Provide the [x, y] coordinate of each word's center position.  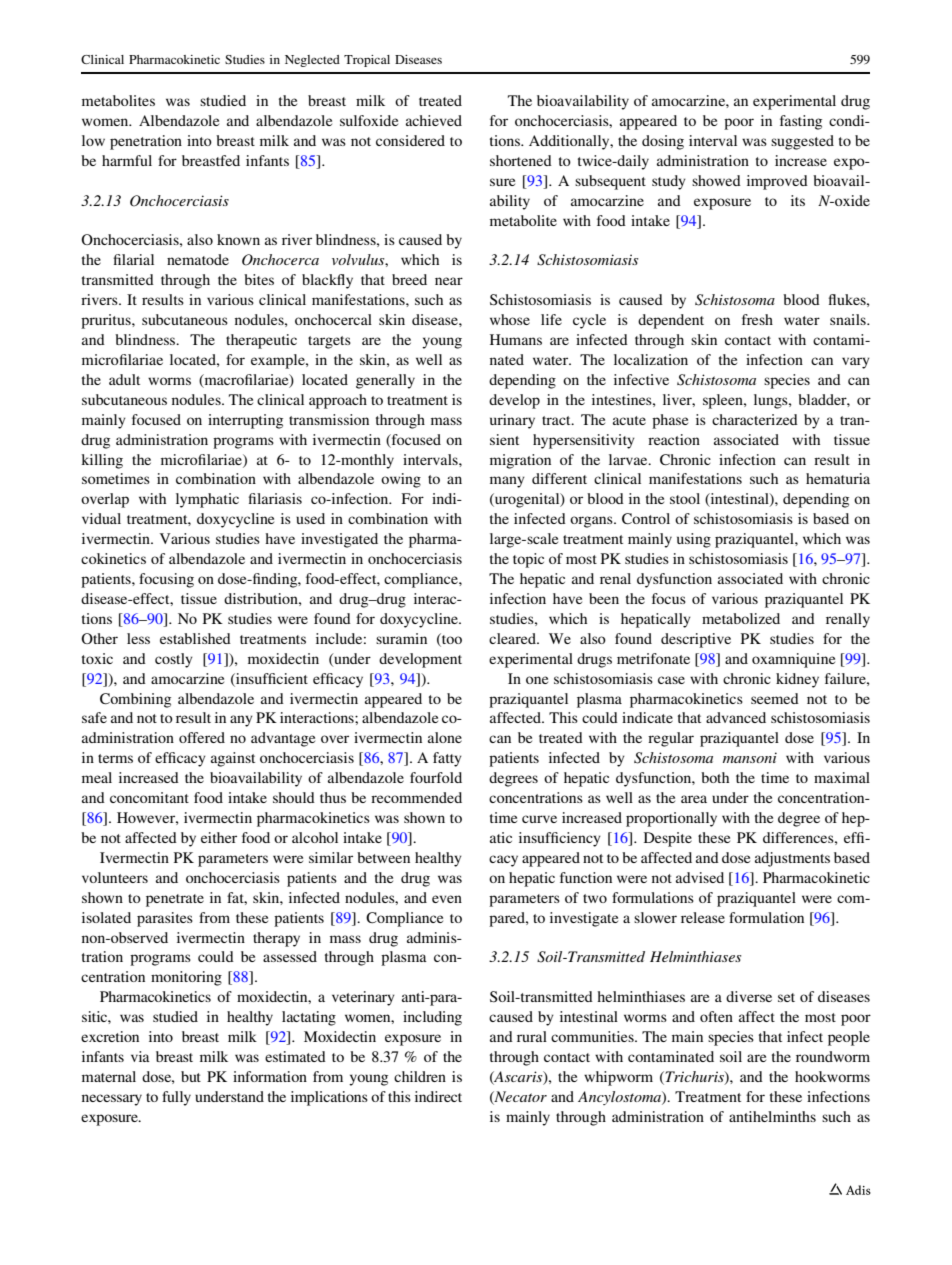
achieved [434, 120]
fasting [801, 122]
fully [176, 1098]
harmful [127, 160]
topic [528, 560]
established [195, 638]
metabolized [741, 618]
